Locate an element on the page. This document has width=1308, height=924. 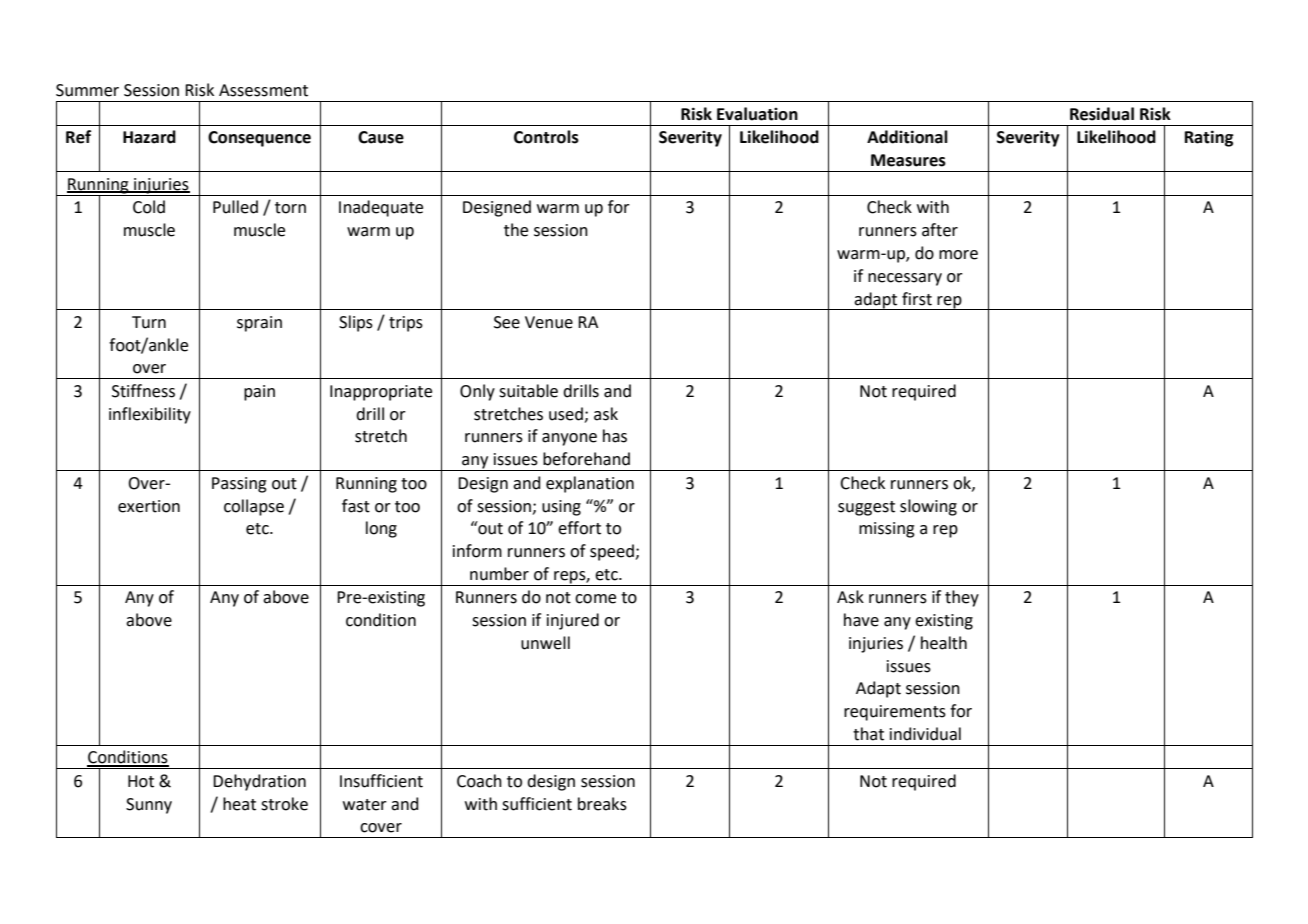
first is located at coordinates (917, 299).
